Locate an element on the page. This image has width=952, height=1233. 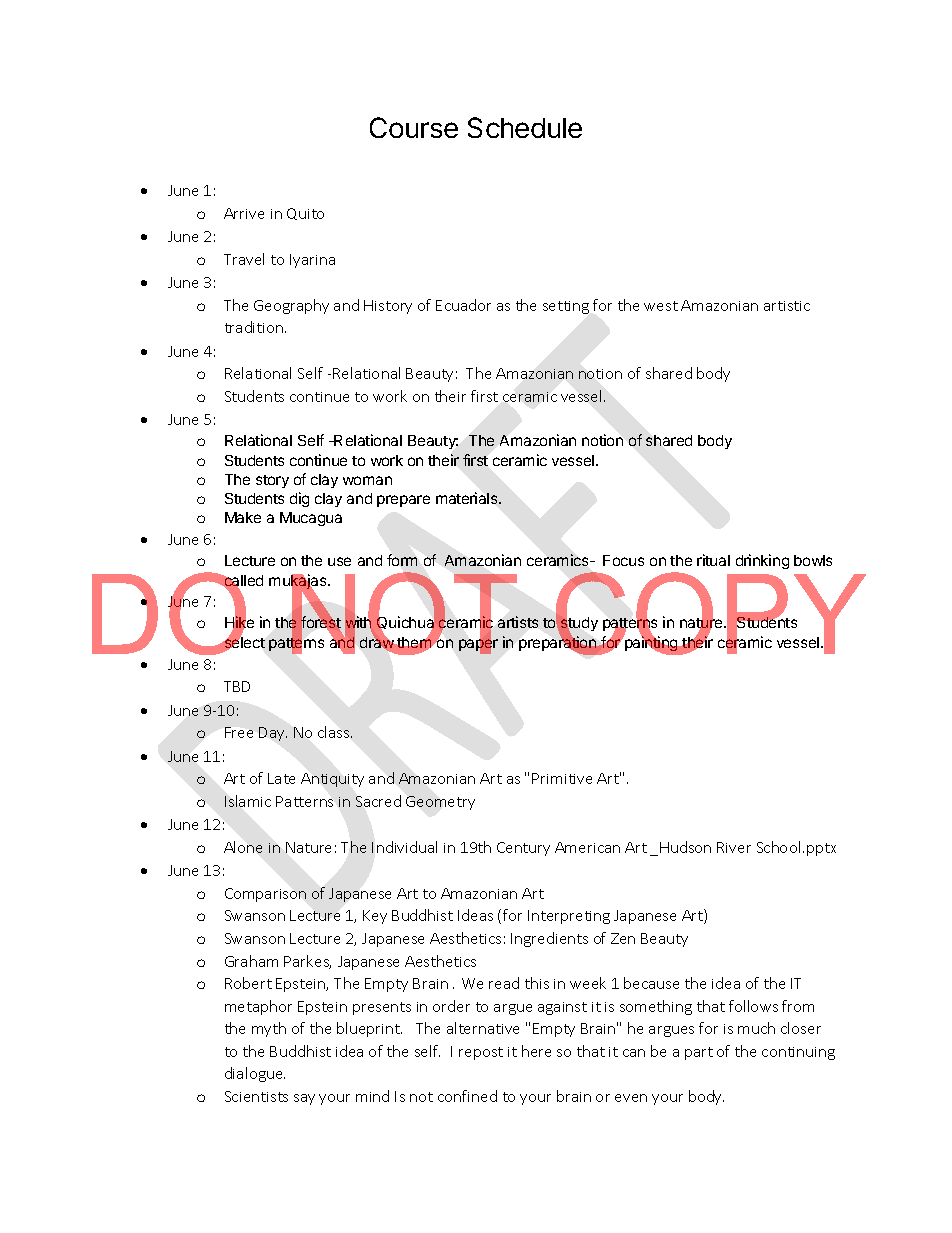
drinking is located at coordinates (762, 561).
